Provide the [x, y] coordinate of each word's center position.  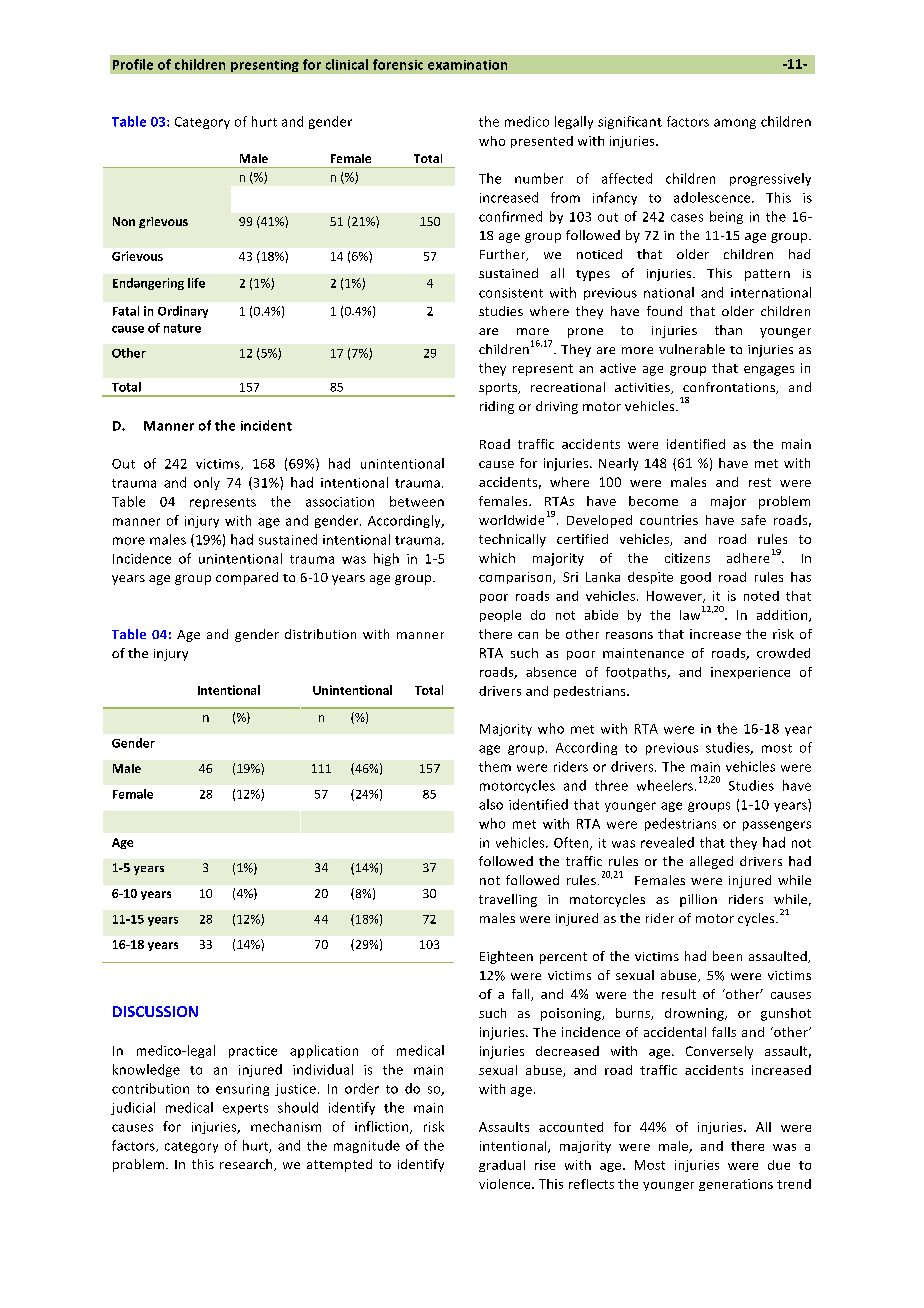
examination [467, 65]
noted [761, 596]
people [500, 616]
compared [247, 578]
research [247, 1165]
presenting [265, 66]
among [735, 124]
